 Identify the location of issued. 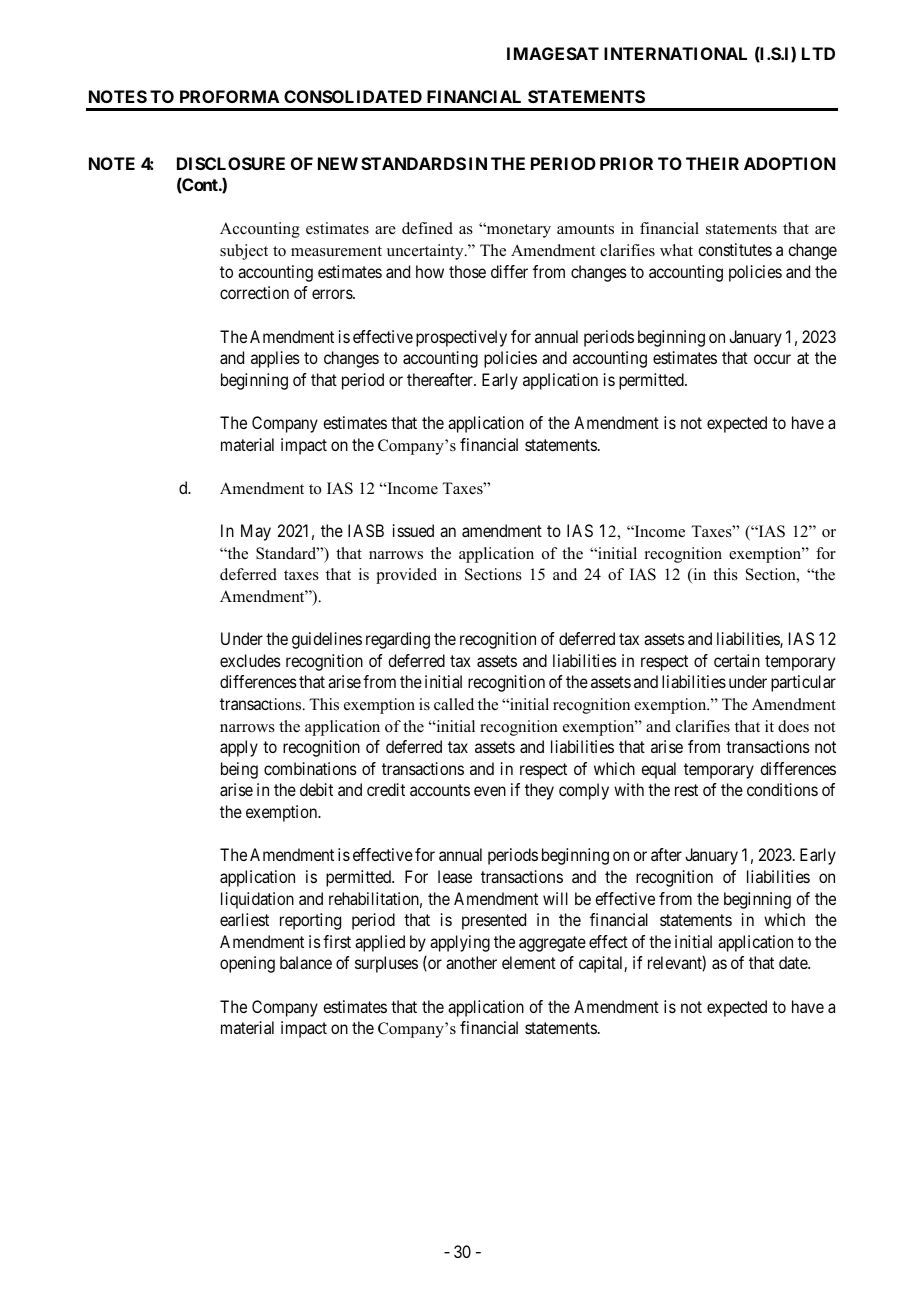
(413, 530).
